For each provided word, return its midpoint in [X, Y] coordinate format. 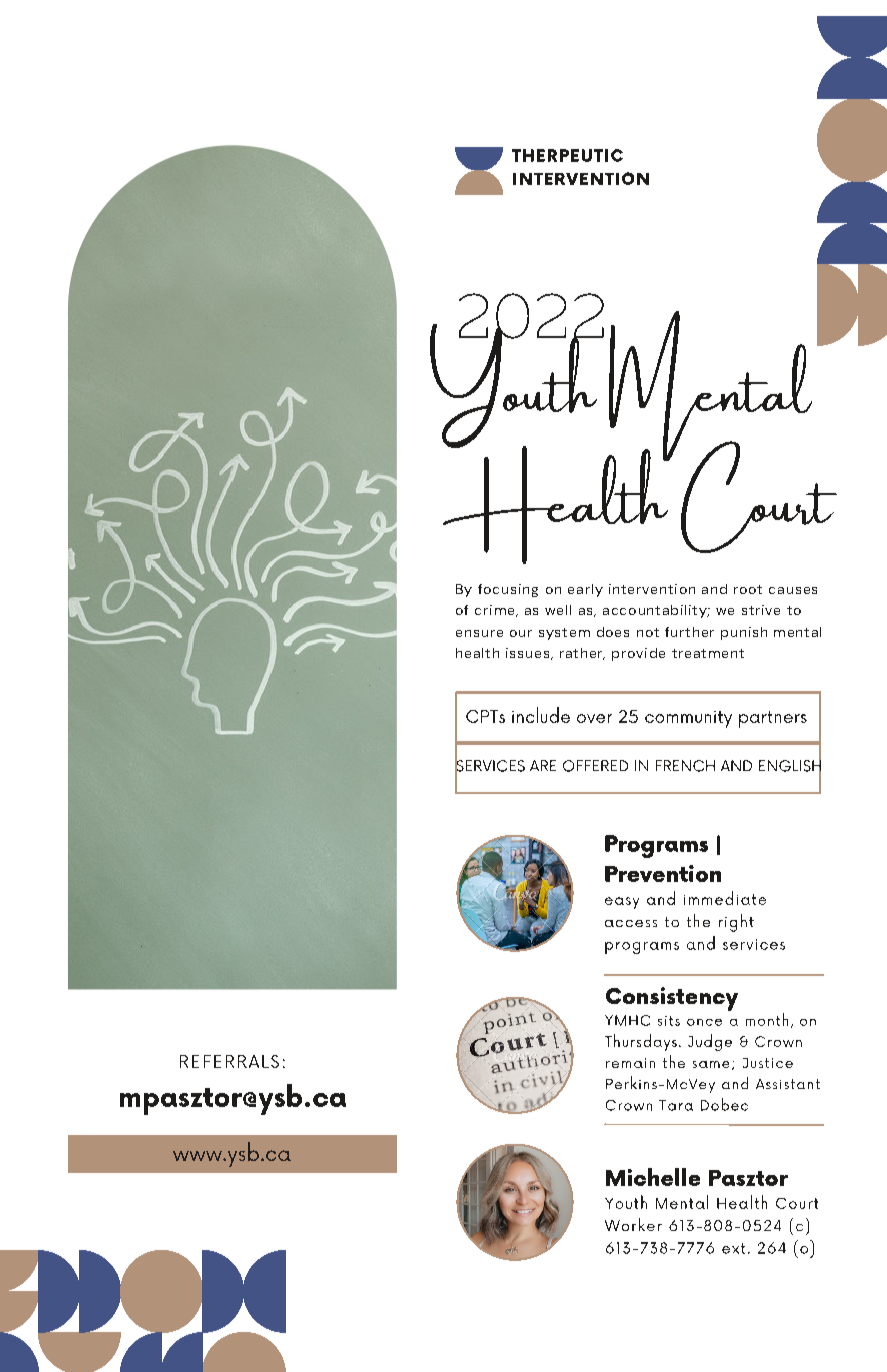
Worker [633, 1224]
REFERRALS [229, 1061]
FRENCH [685, 766]
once [704, 1022]
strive [761, 610]
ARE [543, 765]
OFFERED [595, 766]
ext [733, 1248]
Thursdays [641, 1042]
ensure [479, 633]
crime [496, 611]
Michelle [653, 1177]
